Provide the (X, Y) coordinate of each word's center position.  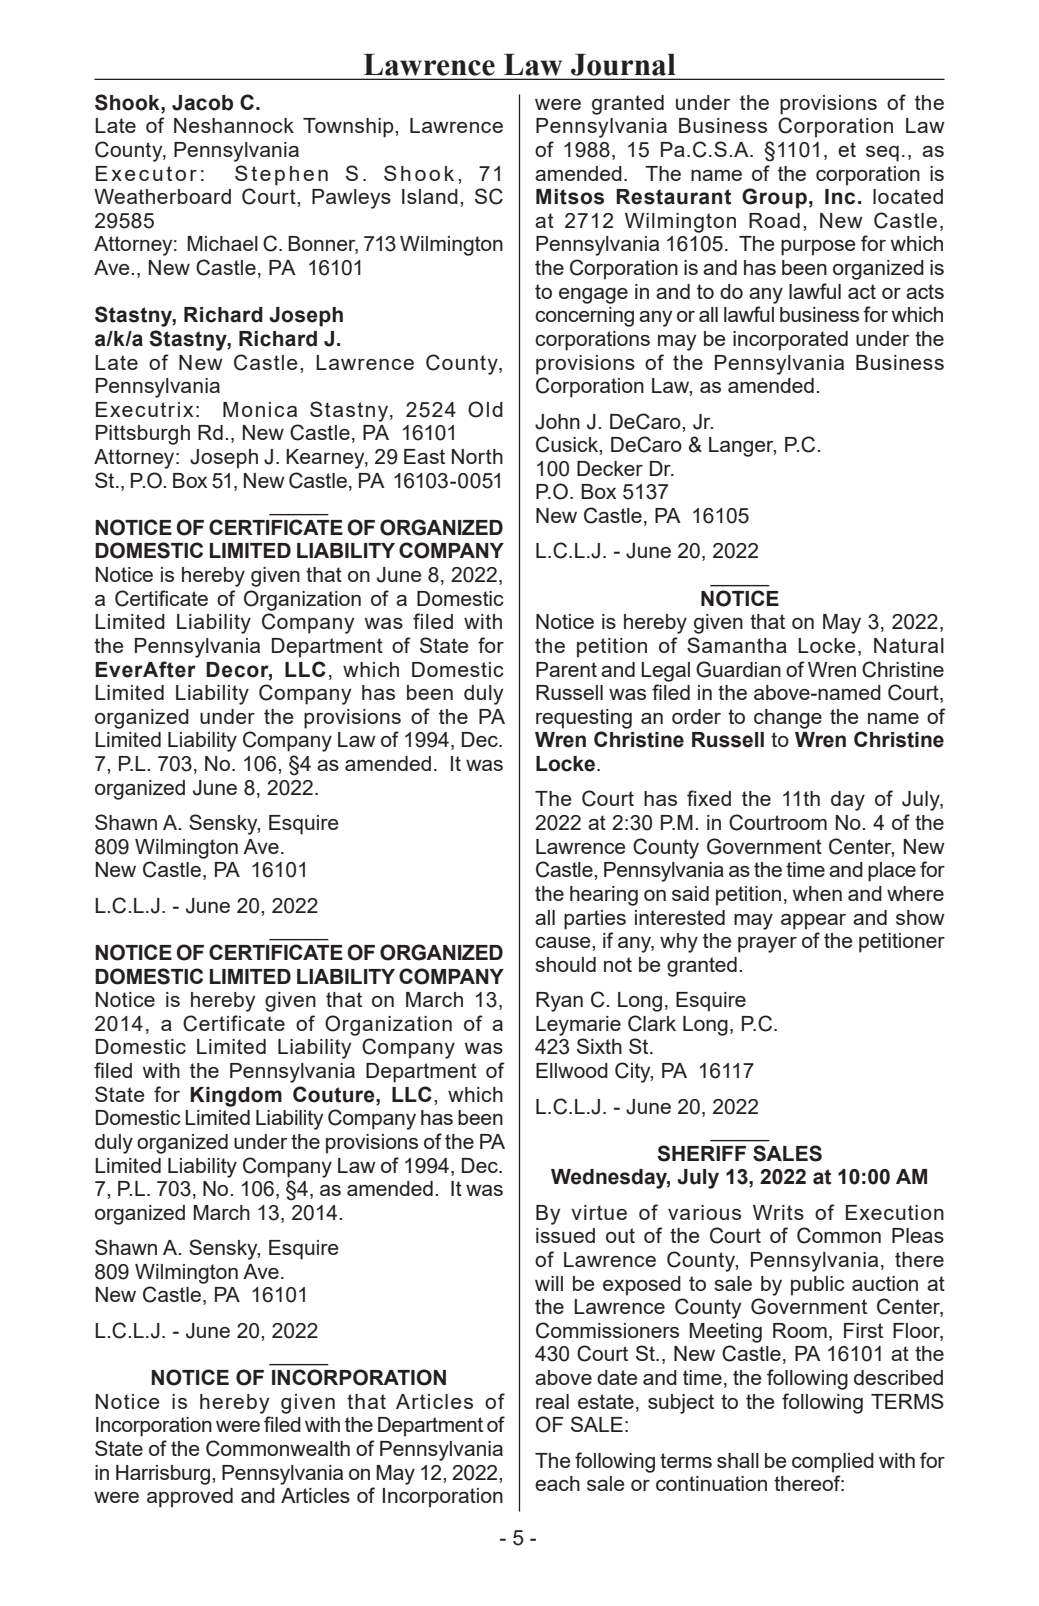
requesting (584, 719)
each (557, 1483)
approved (190, 1498)
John (557, 422)
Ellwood (572, 1070)
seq (882, 154)
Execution (895, 1212)
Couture (335, 1094)
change (788, 719)
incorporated (790, 341)
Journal (623, 65)
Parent (566, 669)
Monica (260, 409)
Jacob (202, 103)
